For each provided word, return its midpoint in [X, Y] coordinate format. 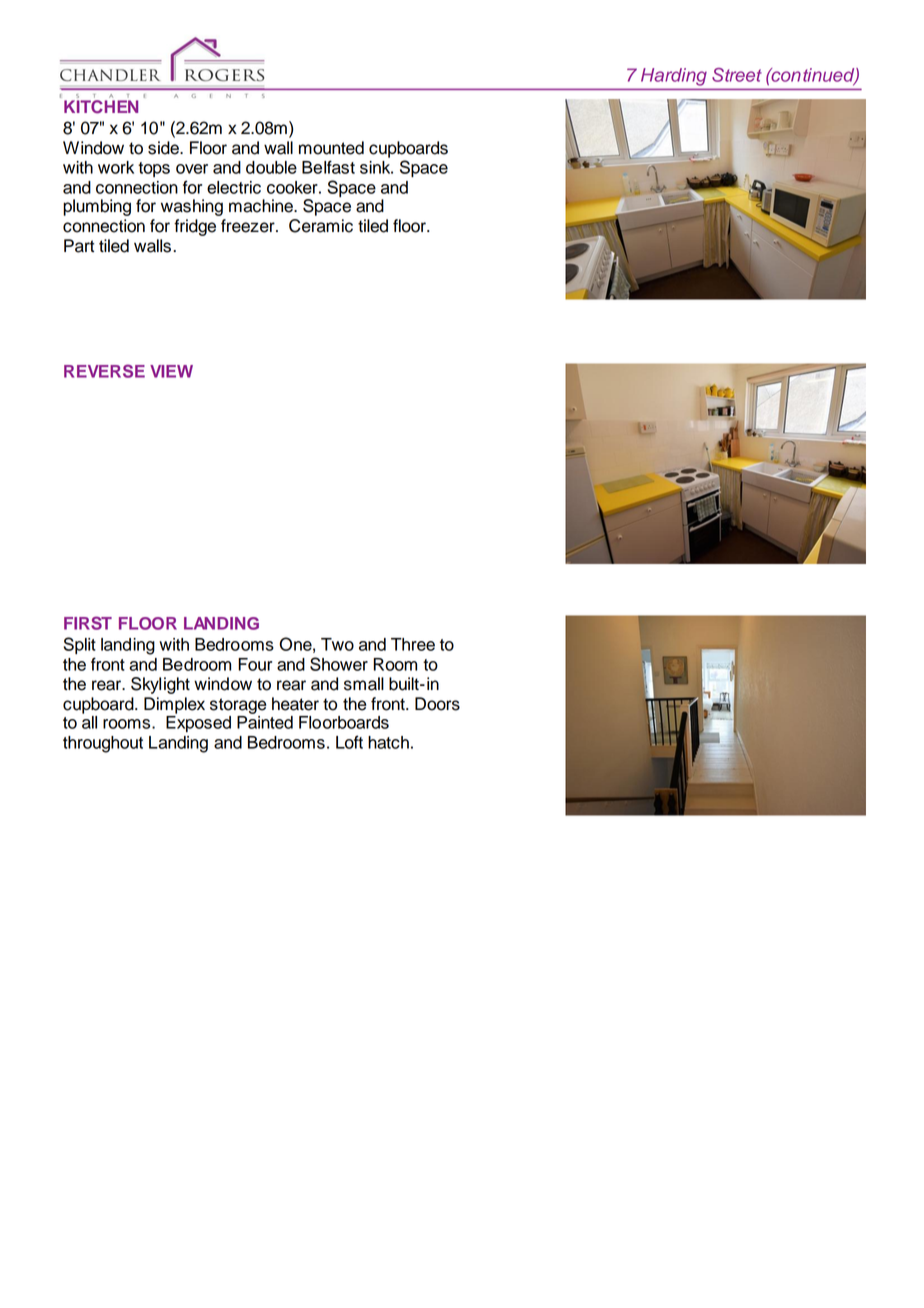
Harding [674, 77]
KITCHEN [101, 107]
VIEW [171, 371]
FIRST [88, 623]
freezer [249, 226]
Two [337, 644]
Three [413, 644]
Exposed [198, 724]
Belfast [328, 167]
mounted [331, 148]
